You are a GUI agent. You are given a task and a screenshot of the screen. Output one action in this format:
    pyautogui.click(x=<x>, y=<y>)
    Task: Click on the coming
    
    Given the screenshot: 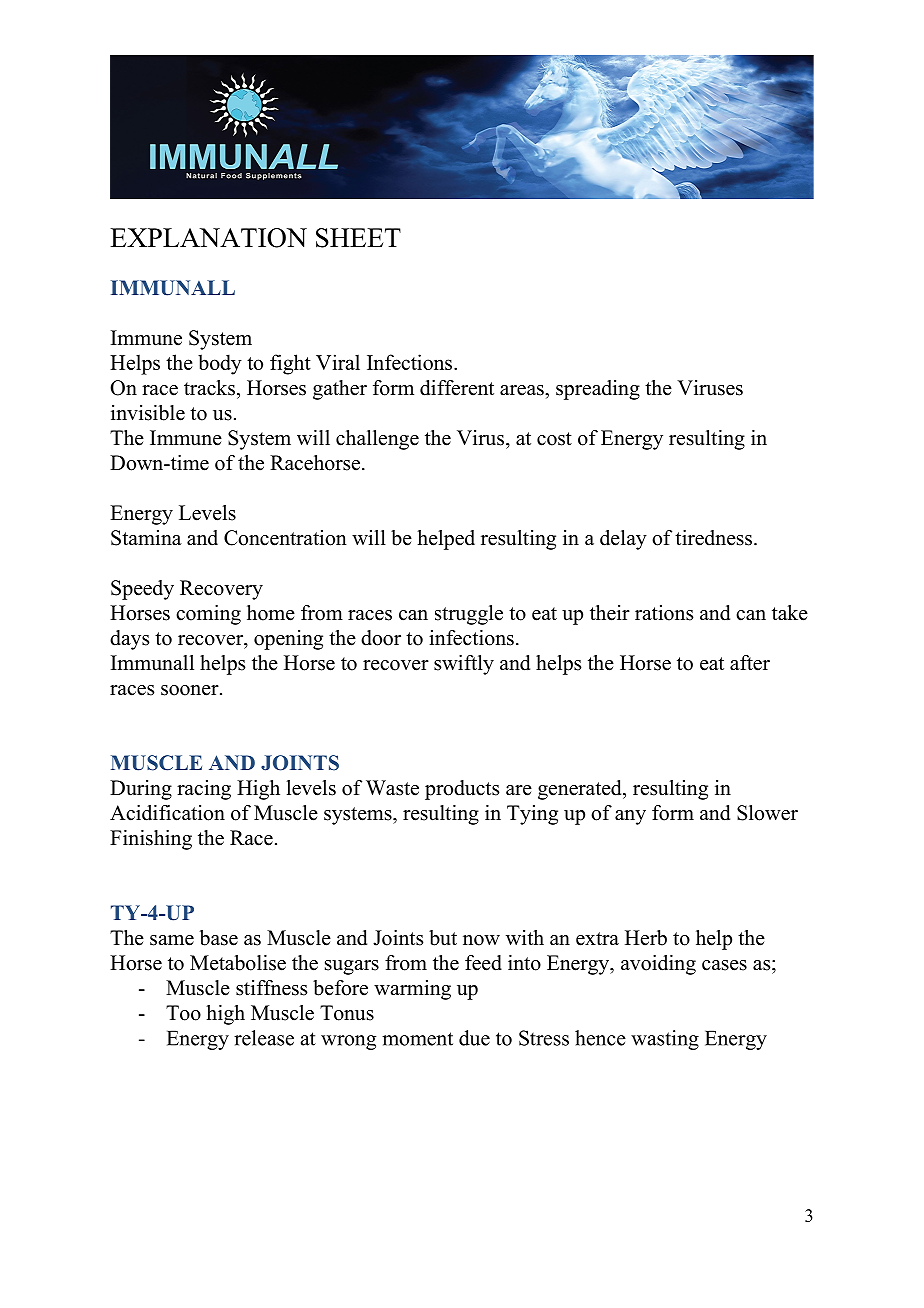 What is the action you would take?
    pyautogui.click(x=208, y=615)
